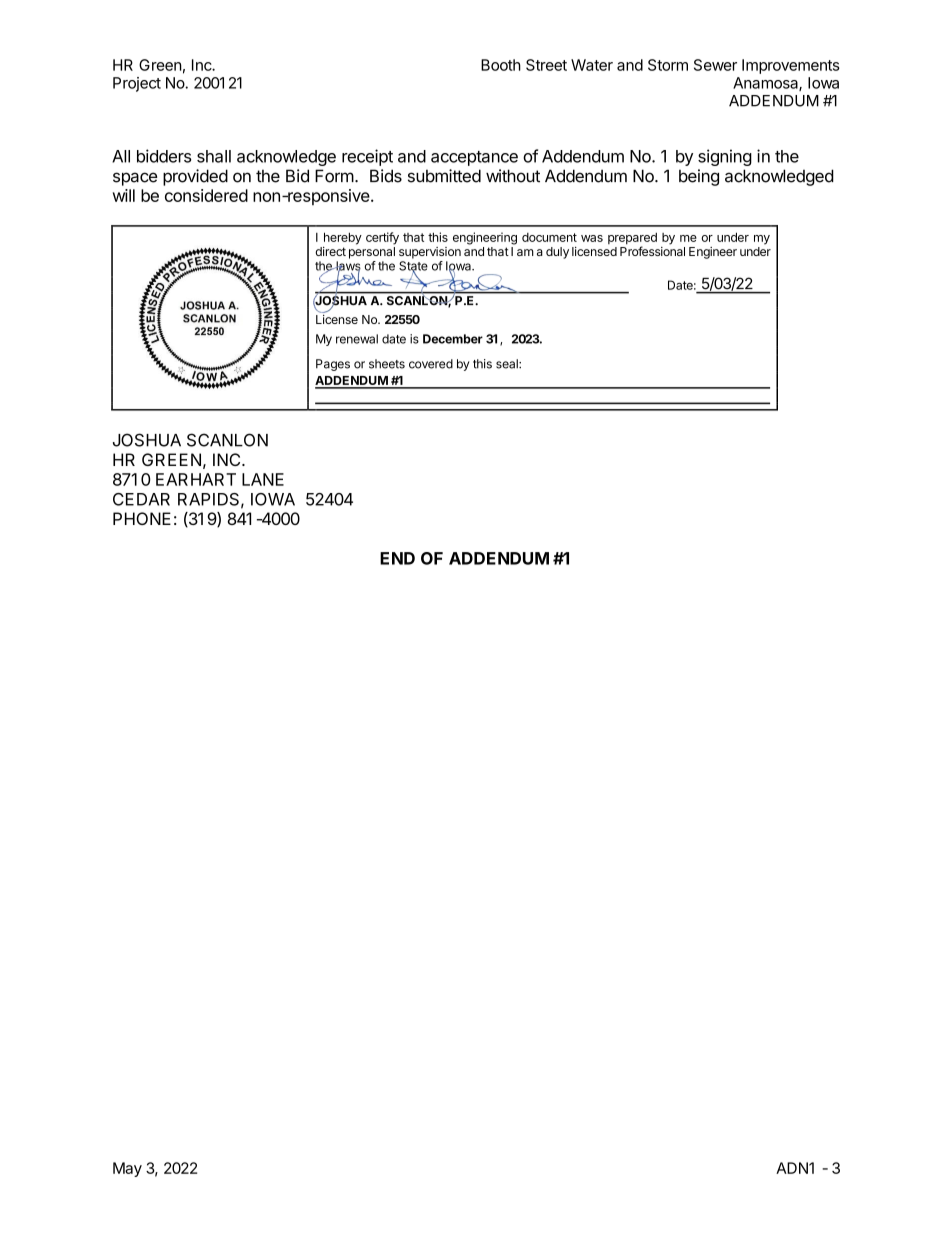 The image size is (952, 1233). What do you see at coordinates (196, 479) in the image?
I see `EARHART` at bounding box center [196, 479].
